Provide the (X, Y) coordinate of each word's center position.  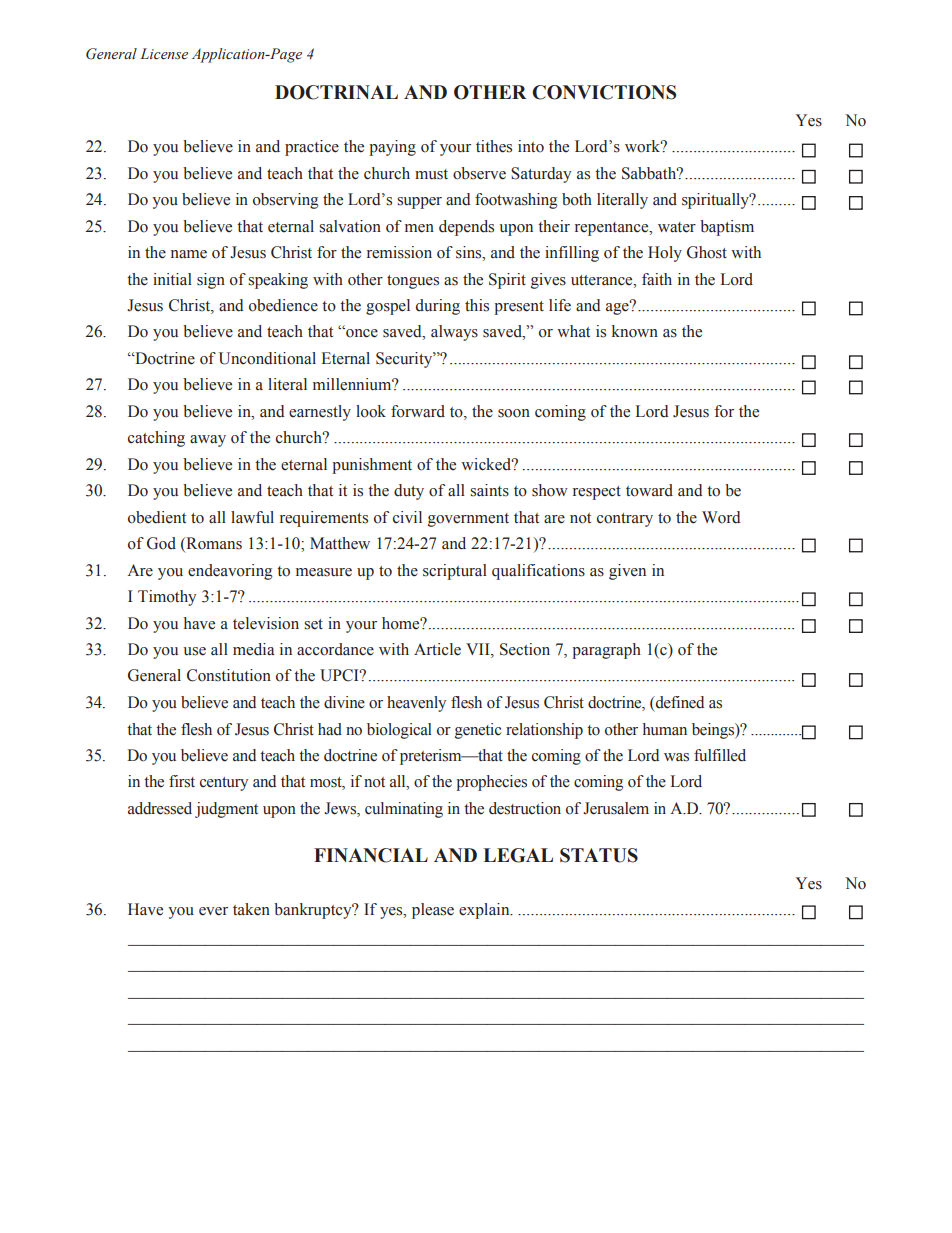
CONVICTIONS (604, 92)
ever (213, 911)
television (266, 623)
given (627, 572)
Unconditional (267, 358)
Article (437, 649)
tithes (494, 146)
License (164, 54)
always (454, 333)
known (635, 331)
